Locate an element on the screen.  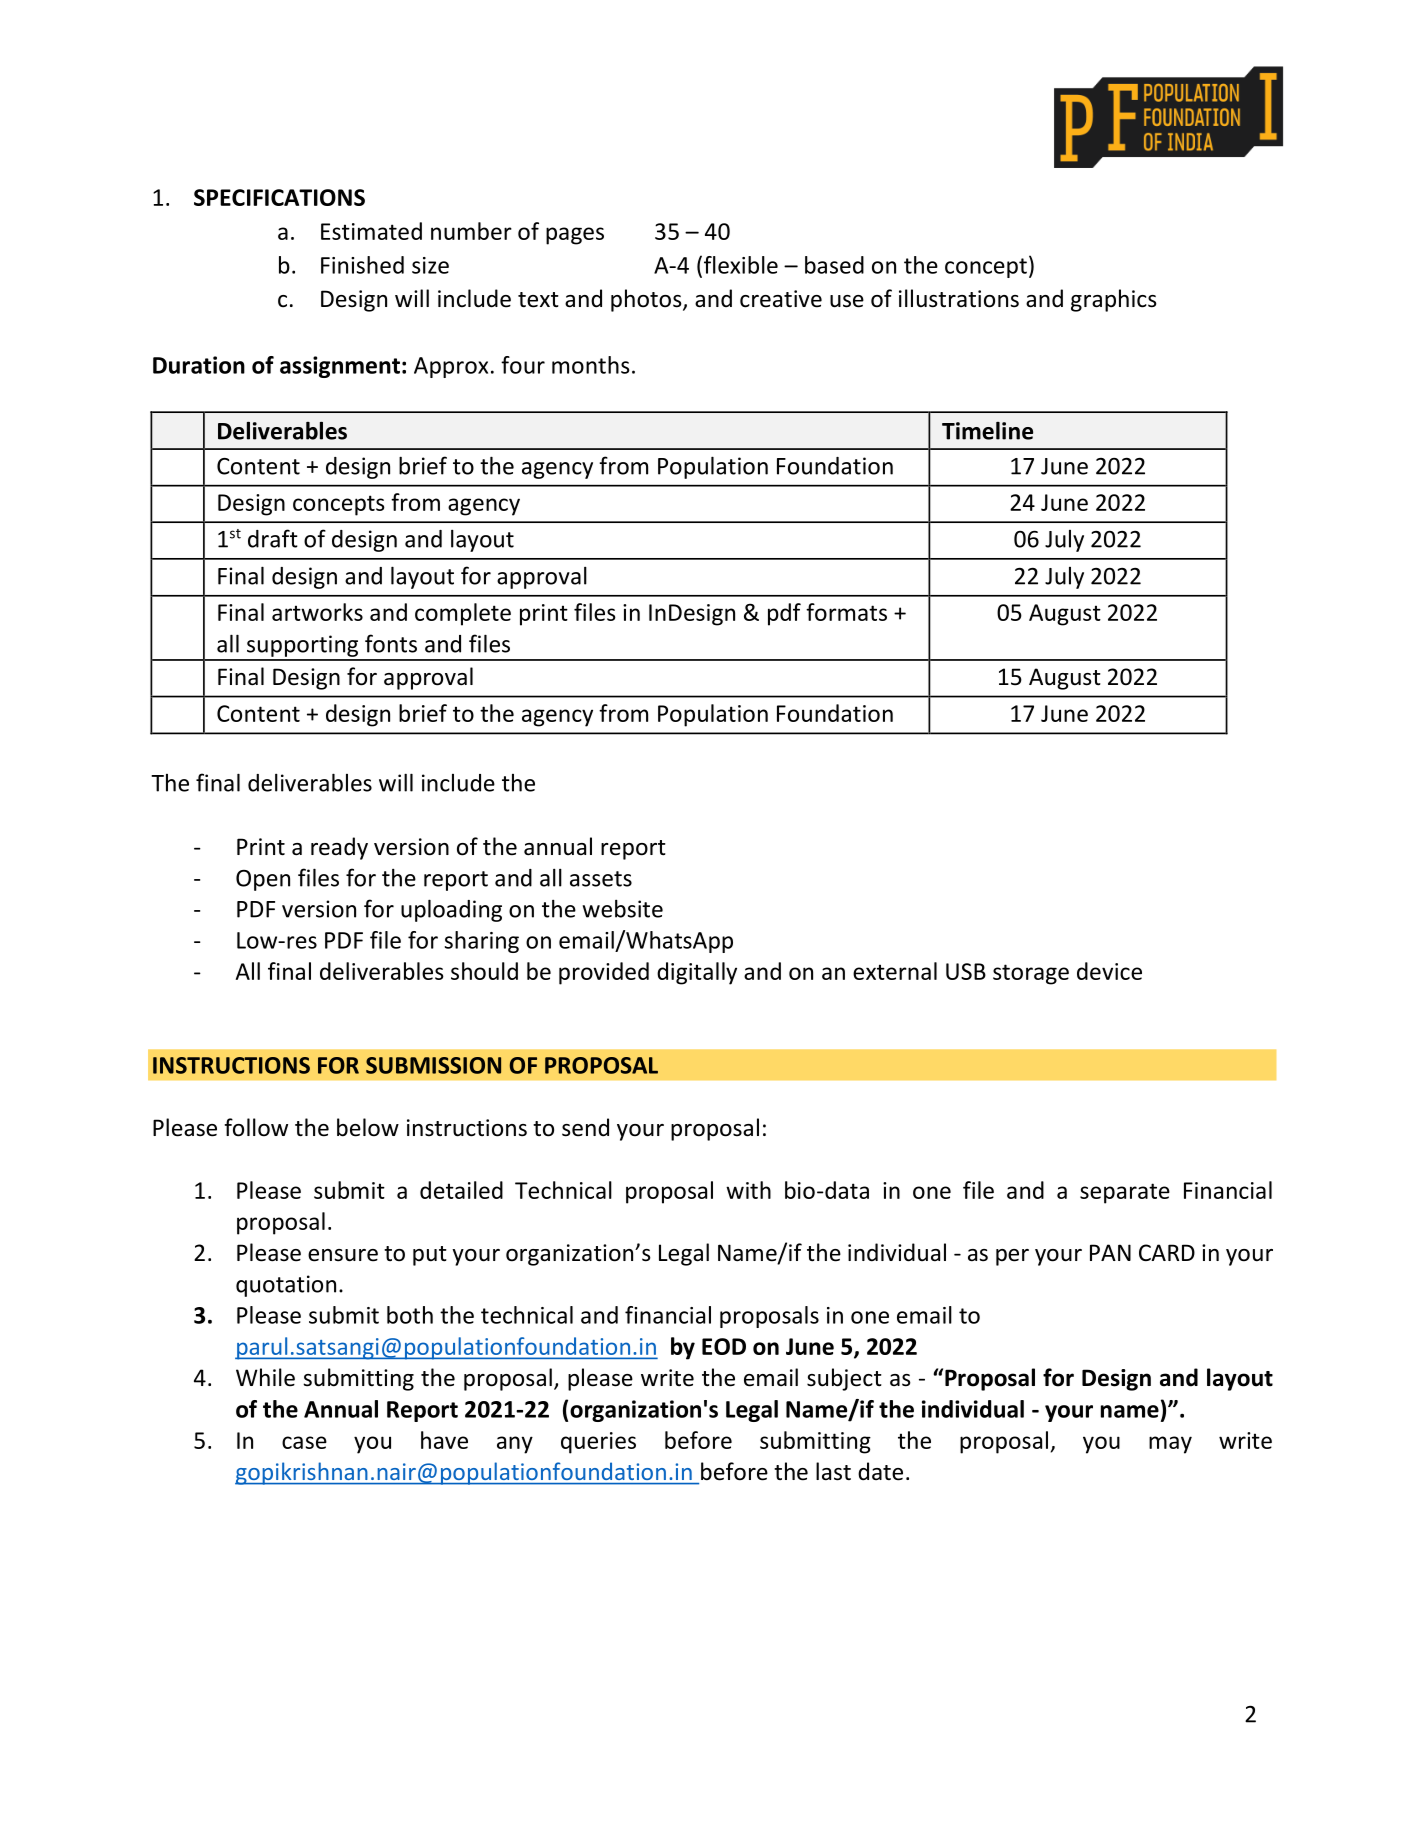
queries is located at coordinates (598, 1443).
